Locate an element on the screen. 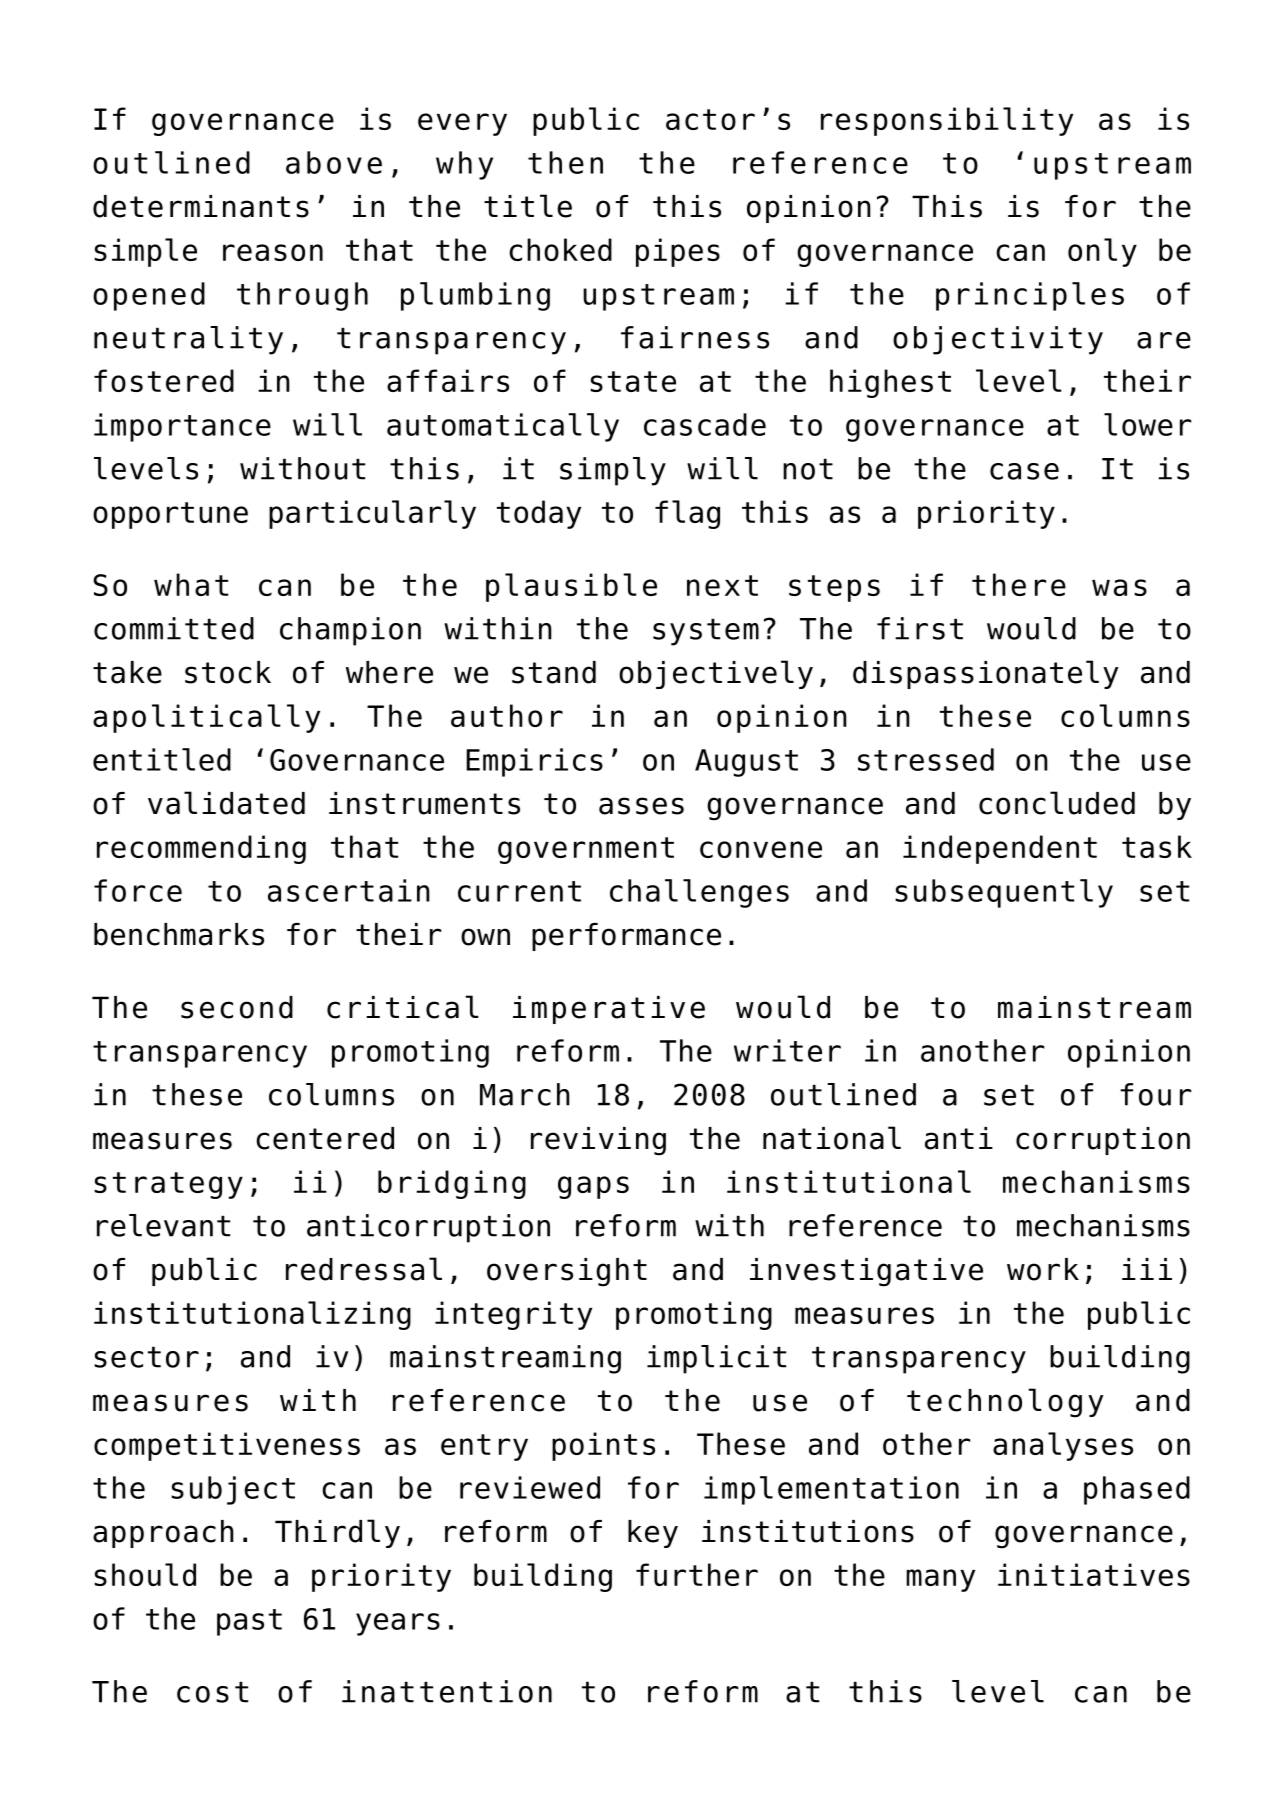  performance is located at coordinates (626, 937).
